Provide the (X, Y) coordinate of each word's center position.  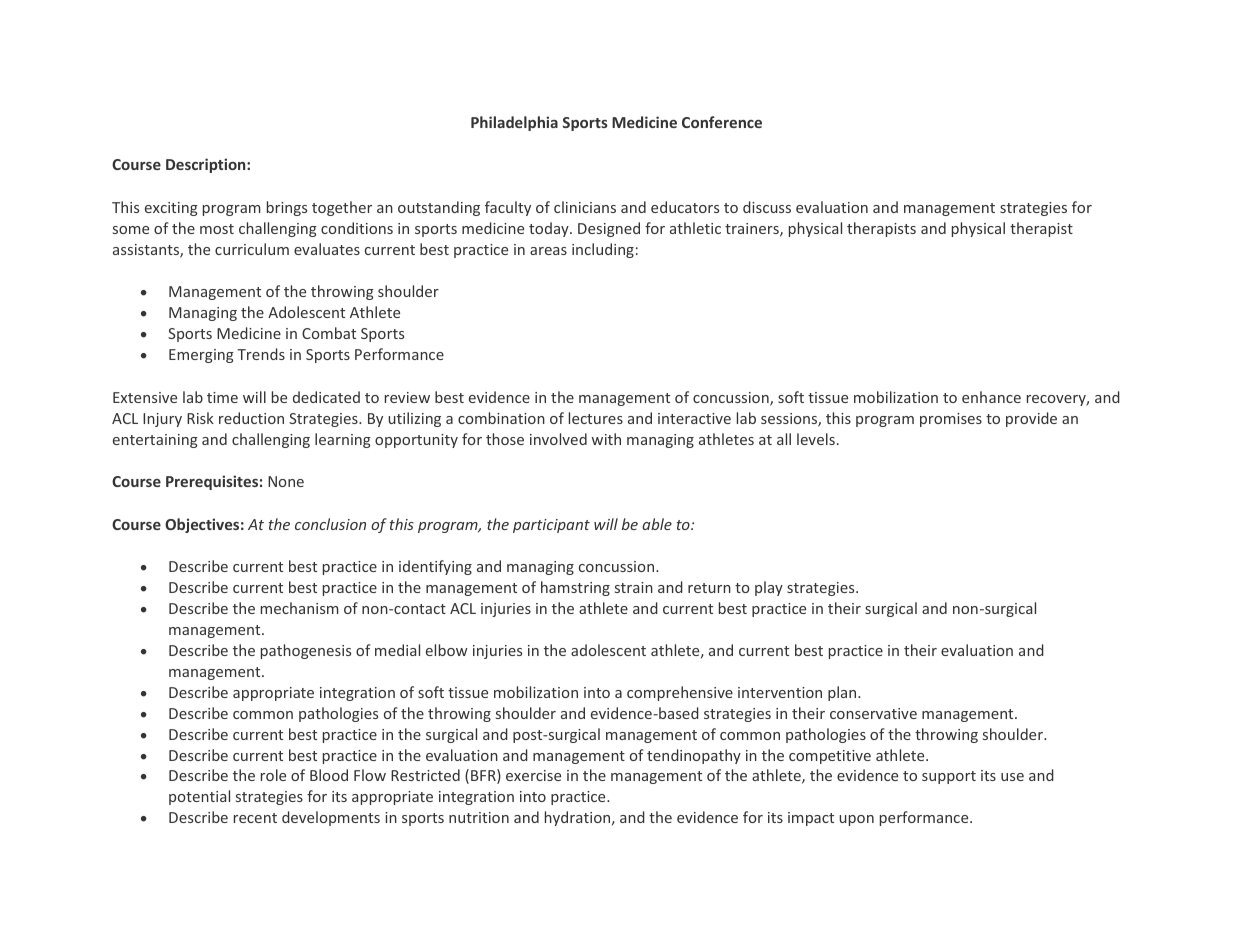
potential (199, 797)
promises (951, 420)
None (286, 481)
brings (287, 208)
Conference (722, 122)
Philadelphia (514, 123)
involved (558, 439)
